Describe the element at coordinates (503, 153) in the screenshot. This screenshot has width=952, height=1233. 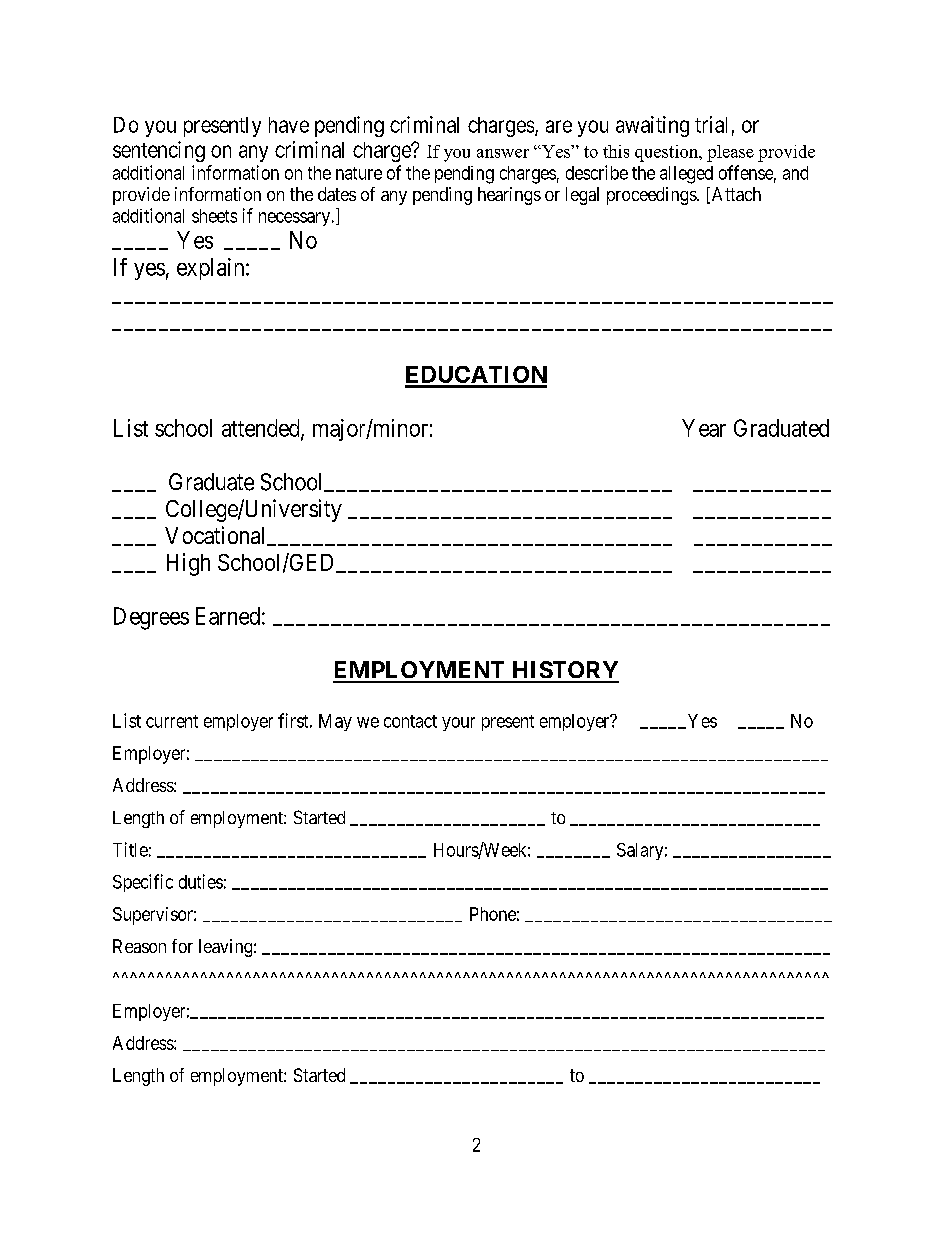
I see `answer` at that location.
